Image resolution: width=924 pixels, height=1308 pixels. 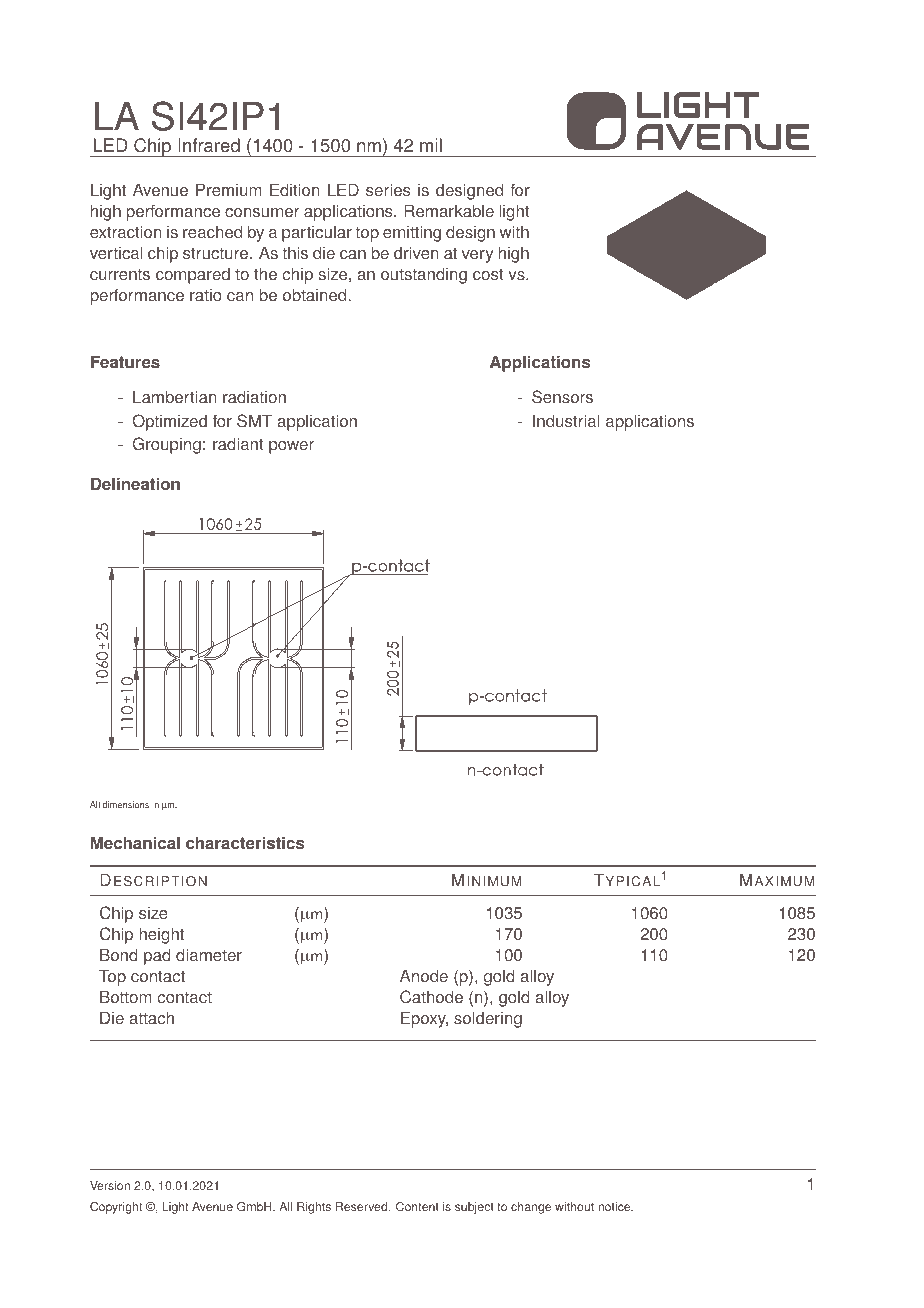 What do you see at coordinates (110, 1186) in the screenshot?
I see `Version` at bounding box center [110, 1186].
